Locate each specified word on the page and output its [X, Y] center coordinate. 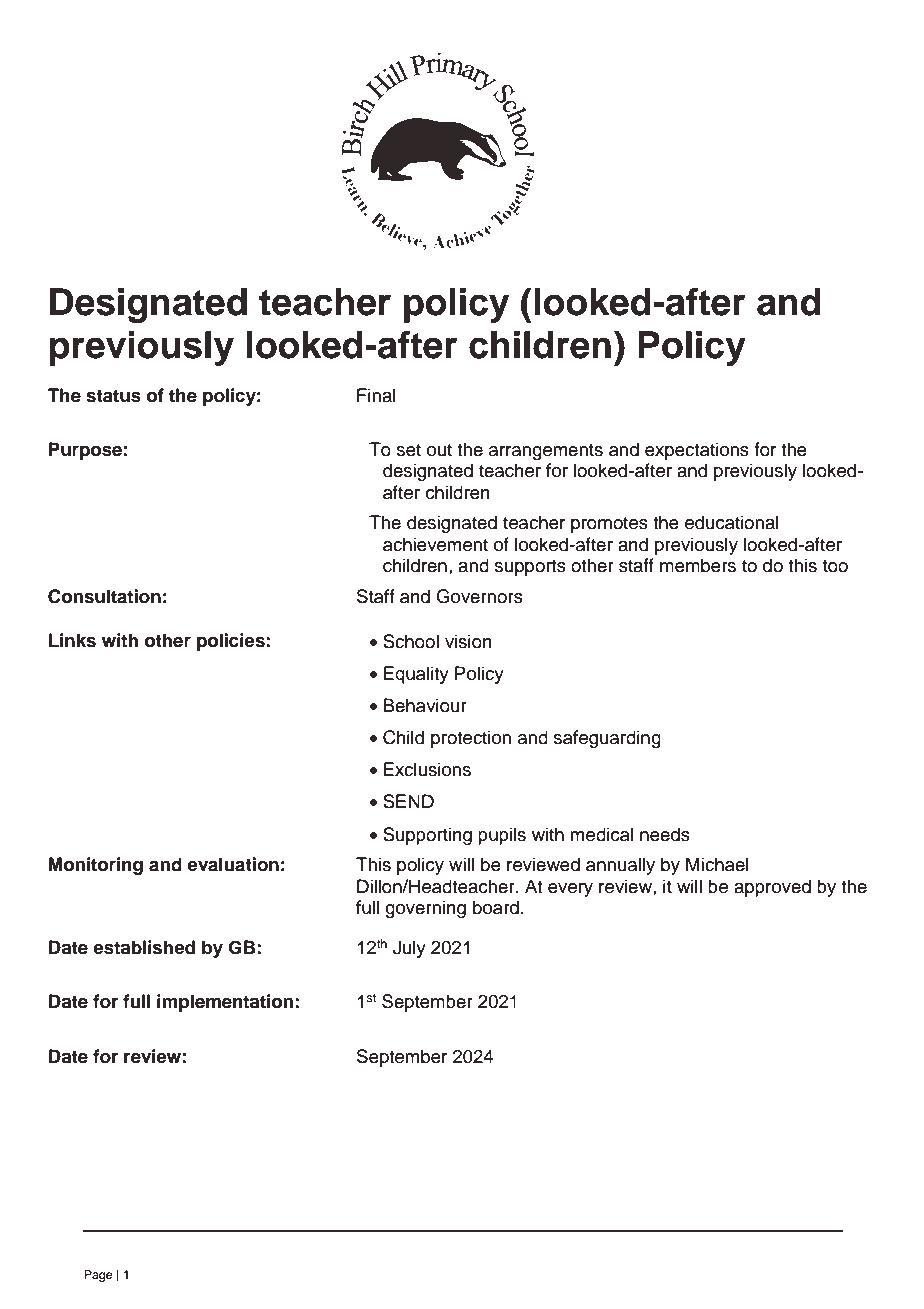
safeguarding [607, 739]
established [144, 947]
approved [772, 888]
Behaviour [425, 705]
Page [98, 1276]
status [113, 396]
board [496, 907]
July [409, 949]
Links [72, 640]
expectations [697, 451]
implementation [225, 1003]
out [439, 450]
